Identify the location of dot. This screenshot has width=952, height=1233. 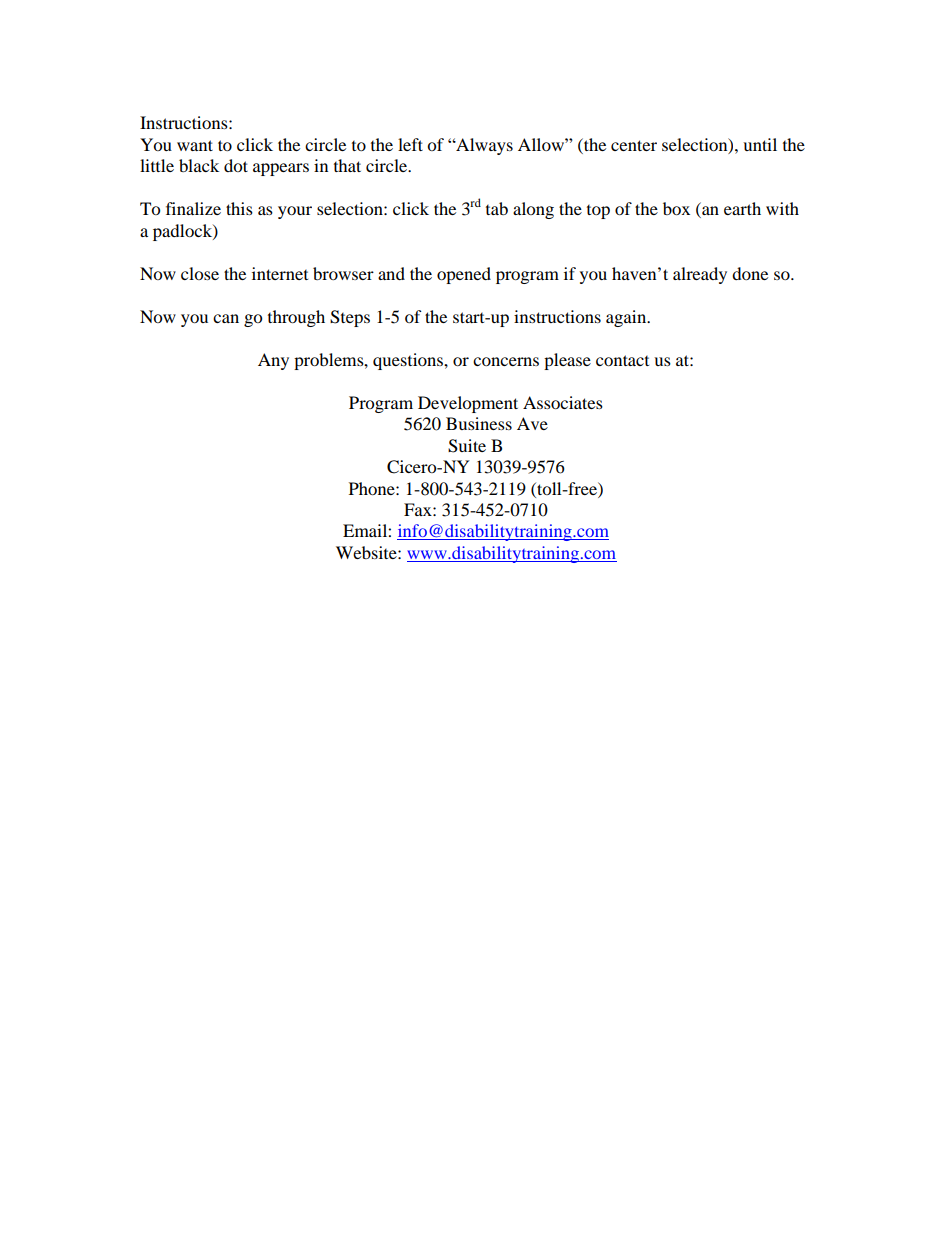
(236, 165).
